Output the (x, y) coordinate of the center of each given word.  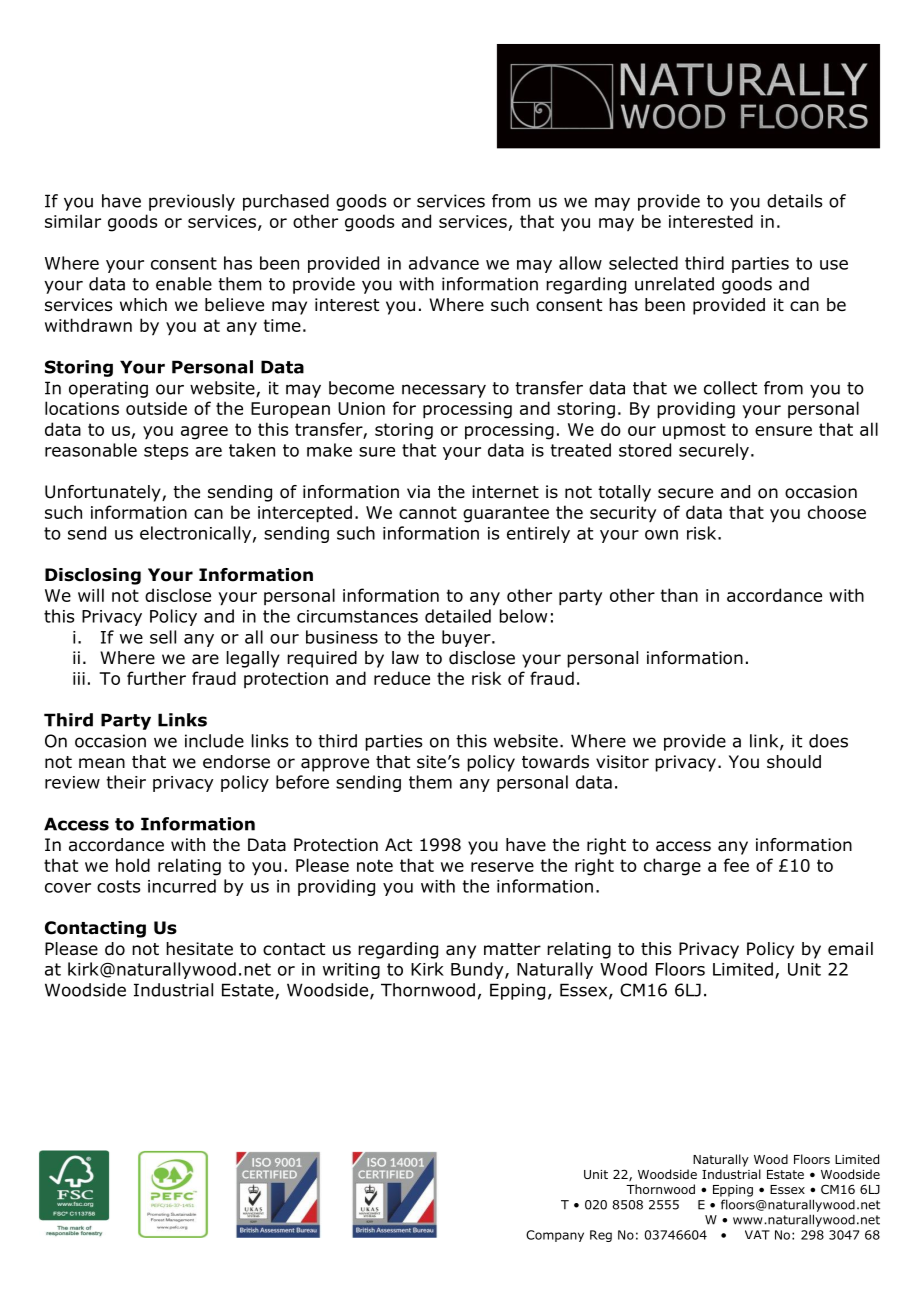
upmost (694, 431)
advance (444, 263)
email (850, 949)
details (795, 201)
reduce (402, 678)
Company (555, 1236)
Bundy (478, 970)
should (794, 762)
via (418, 492)
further (156, 678)
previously (192, 202)
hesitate (199, 949)
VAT (757, 1235)
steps (166, 452)
